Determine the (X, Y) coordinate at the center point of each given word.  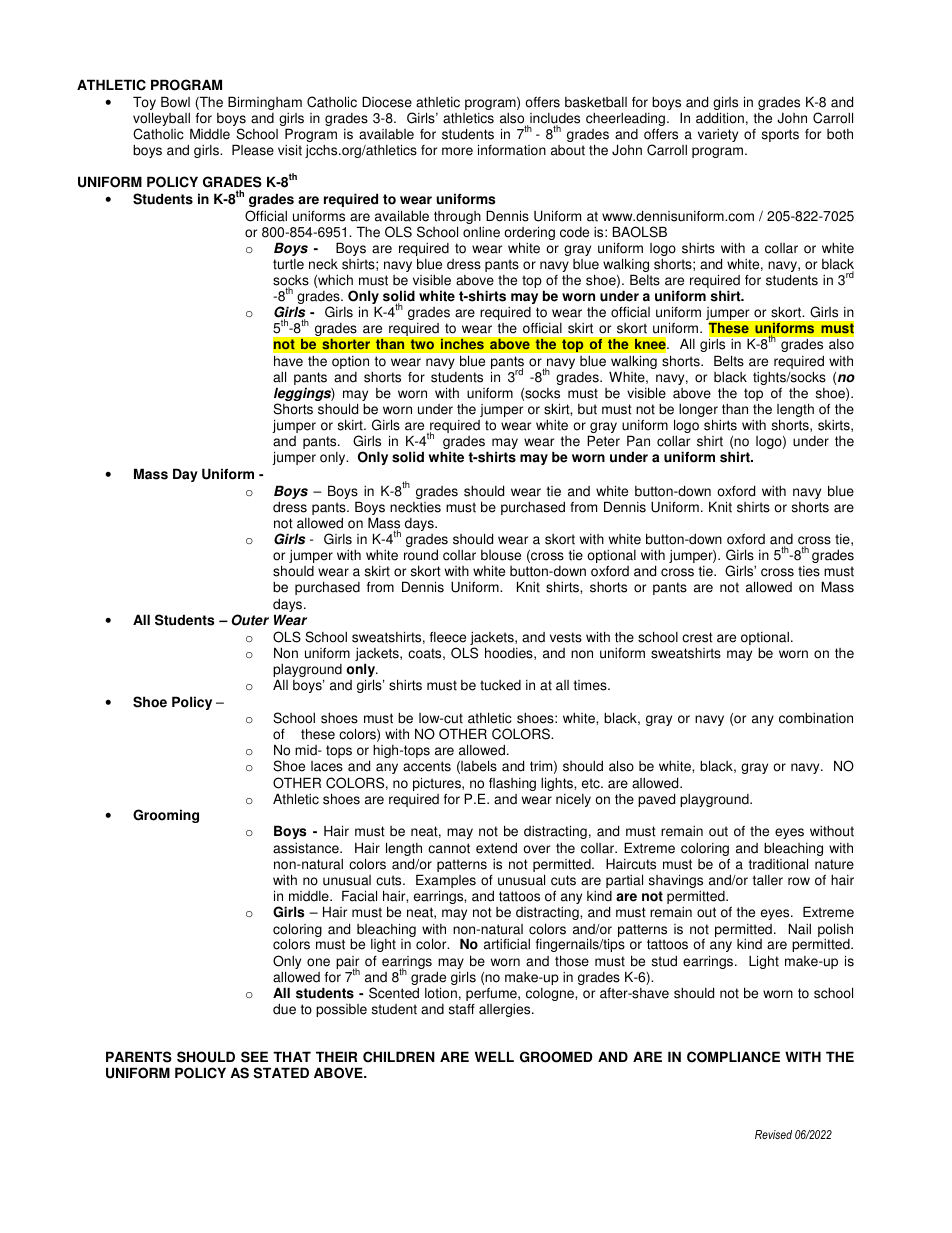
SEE (254, 1057)
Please (253, 150)
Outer (250, 620)
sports (780, 135)
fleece (448, 637)
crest (697, 637)
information (512, 150)
